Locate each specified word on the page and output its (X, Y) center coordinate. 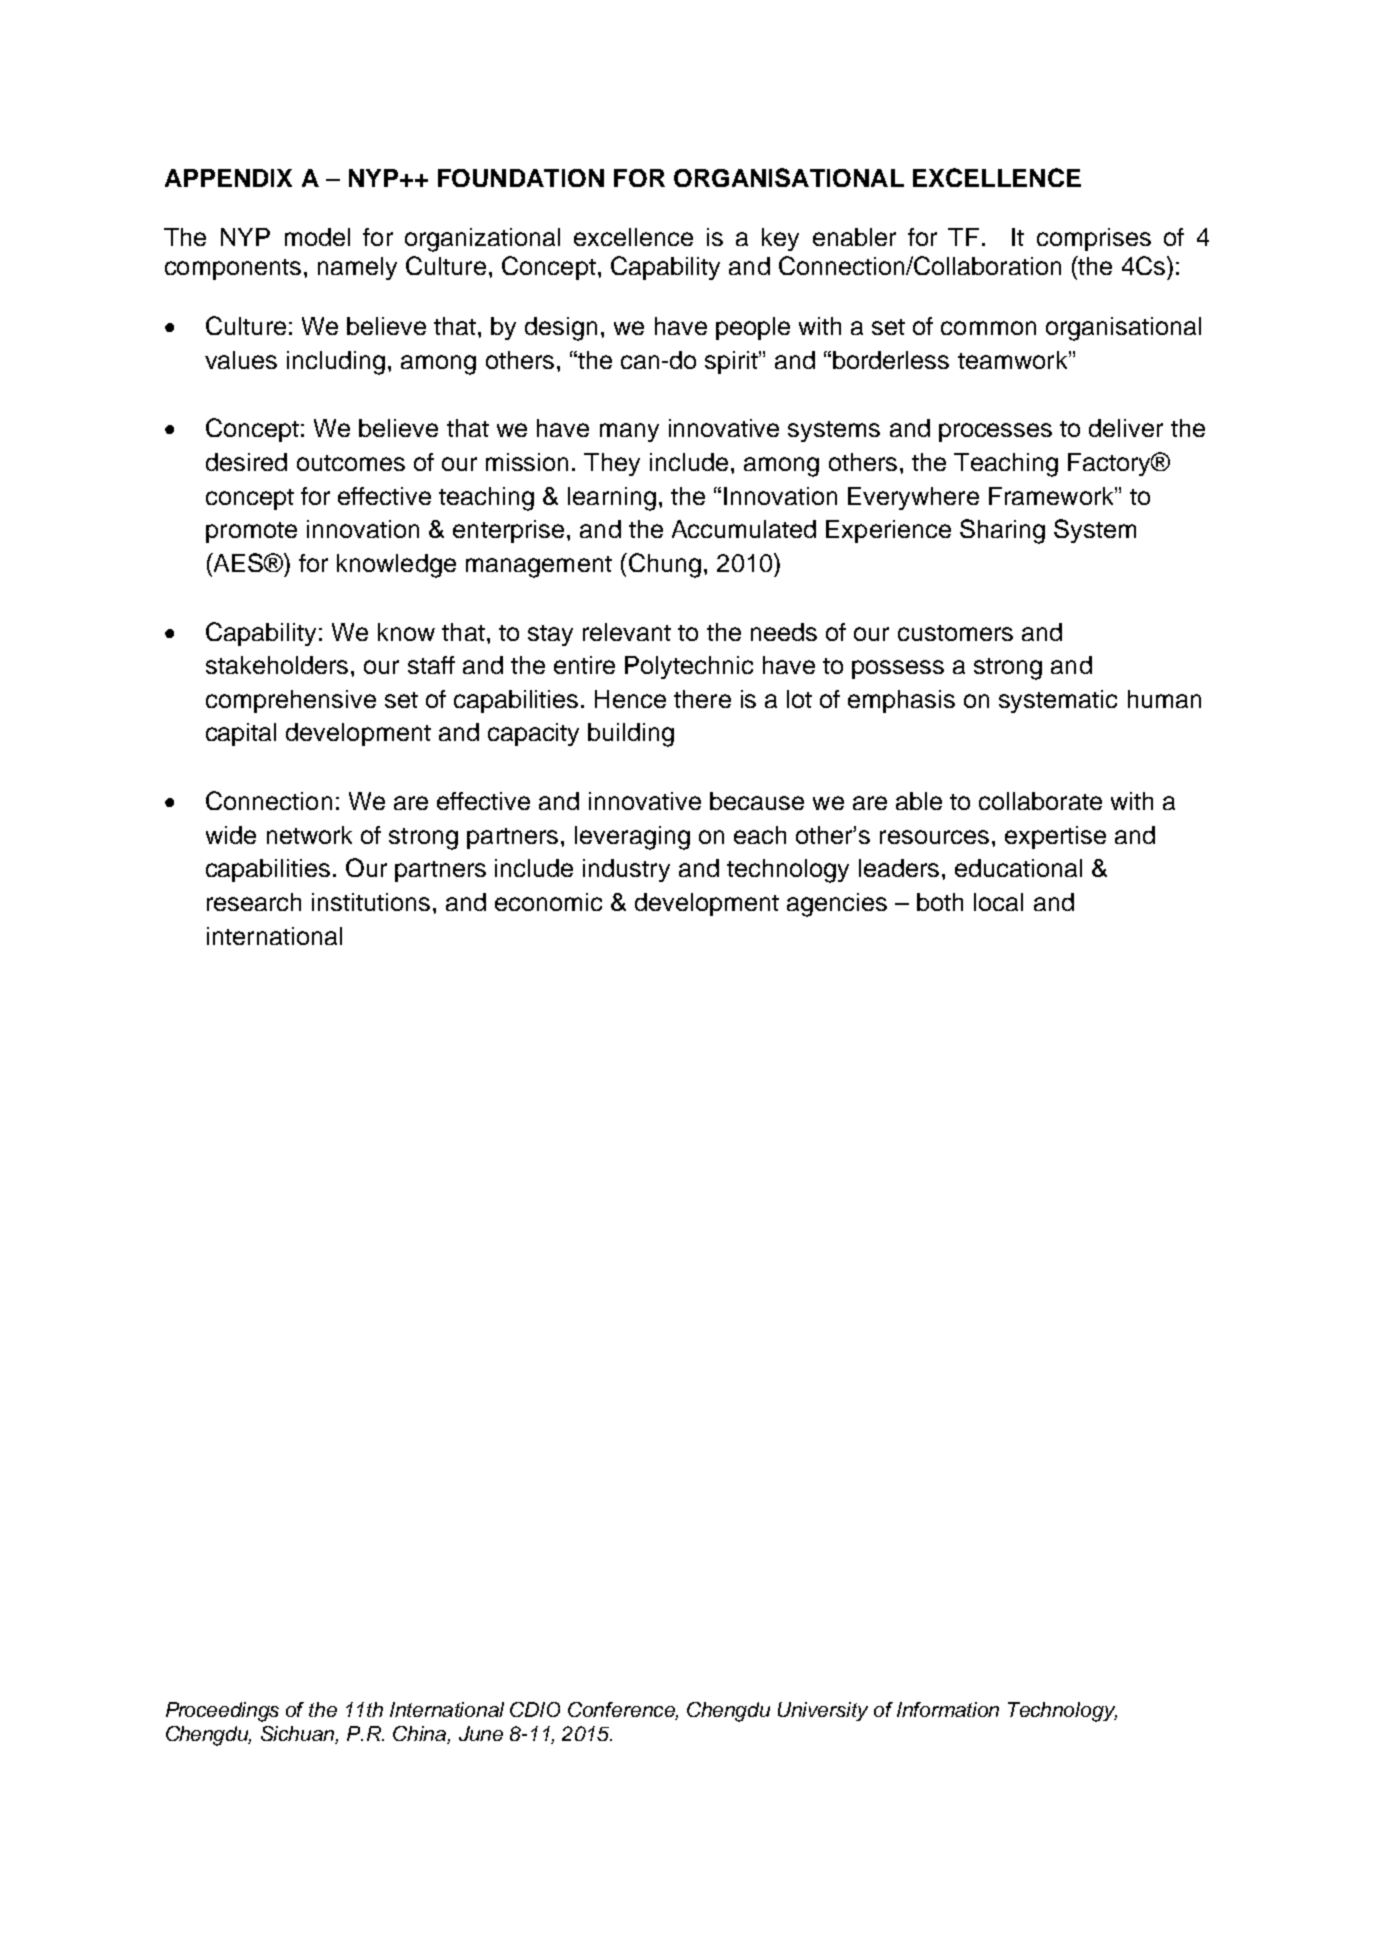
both (940, 902)
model (317, 237)
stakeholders (277, 665)
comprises (1094, 239)
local (998, 902)
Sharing (1002, 531)
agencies (837, 905)
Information (948, 1709)
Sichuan (299, 1735)
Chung (663, 565)
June (481, 1733)
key (780, 239)
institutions (371, 902)
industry (626, 870)
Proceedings (222, 1712)
